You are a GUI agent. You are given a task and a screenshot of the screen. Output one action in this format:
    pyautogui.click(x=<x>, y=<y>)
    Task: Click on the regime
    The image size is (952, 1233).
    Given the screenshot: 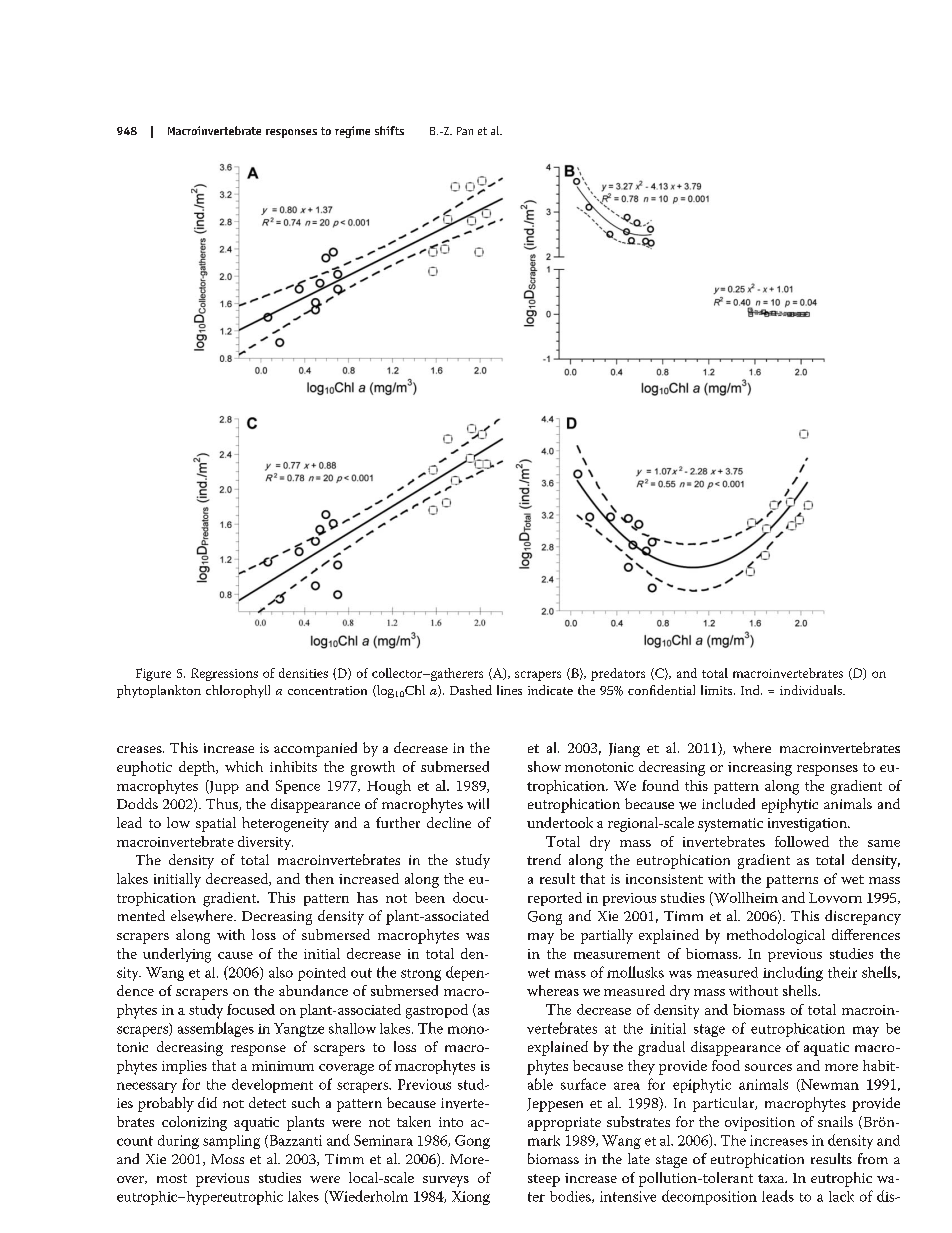 What is the action you would take?
    pyautogui.click(x=352, y=132)
